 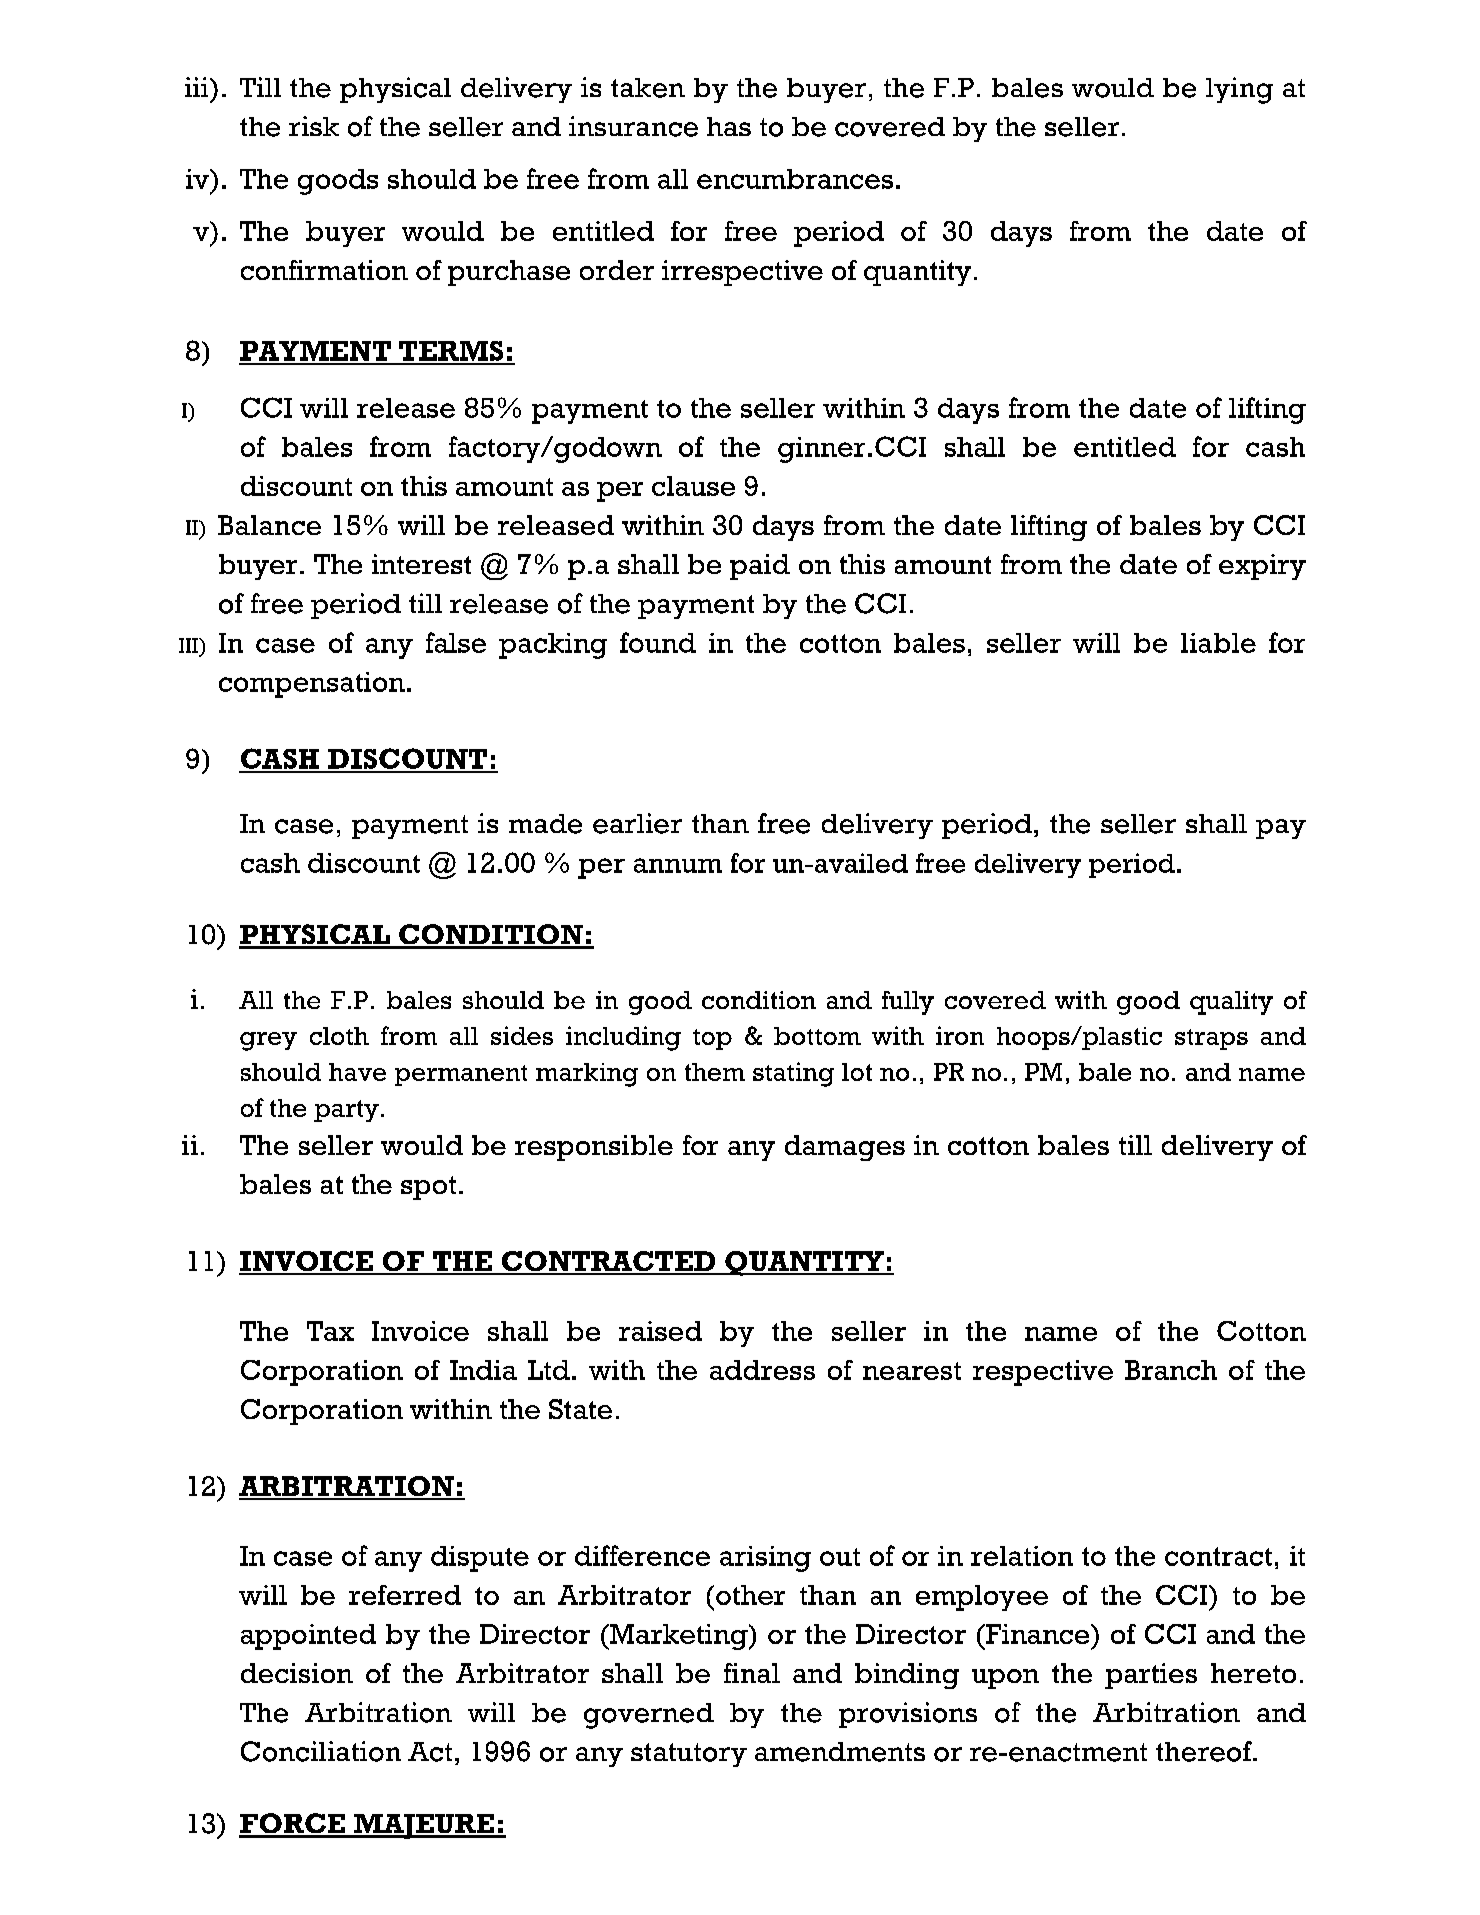 What do you see at coordinates (424, 1826) in the screenshot?
I see `MAJEURE` at bounding box center [424, 1826].
